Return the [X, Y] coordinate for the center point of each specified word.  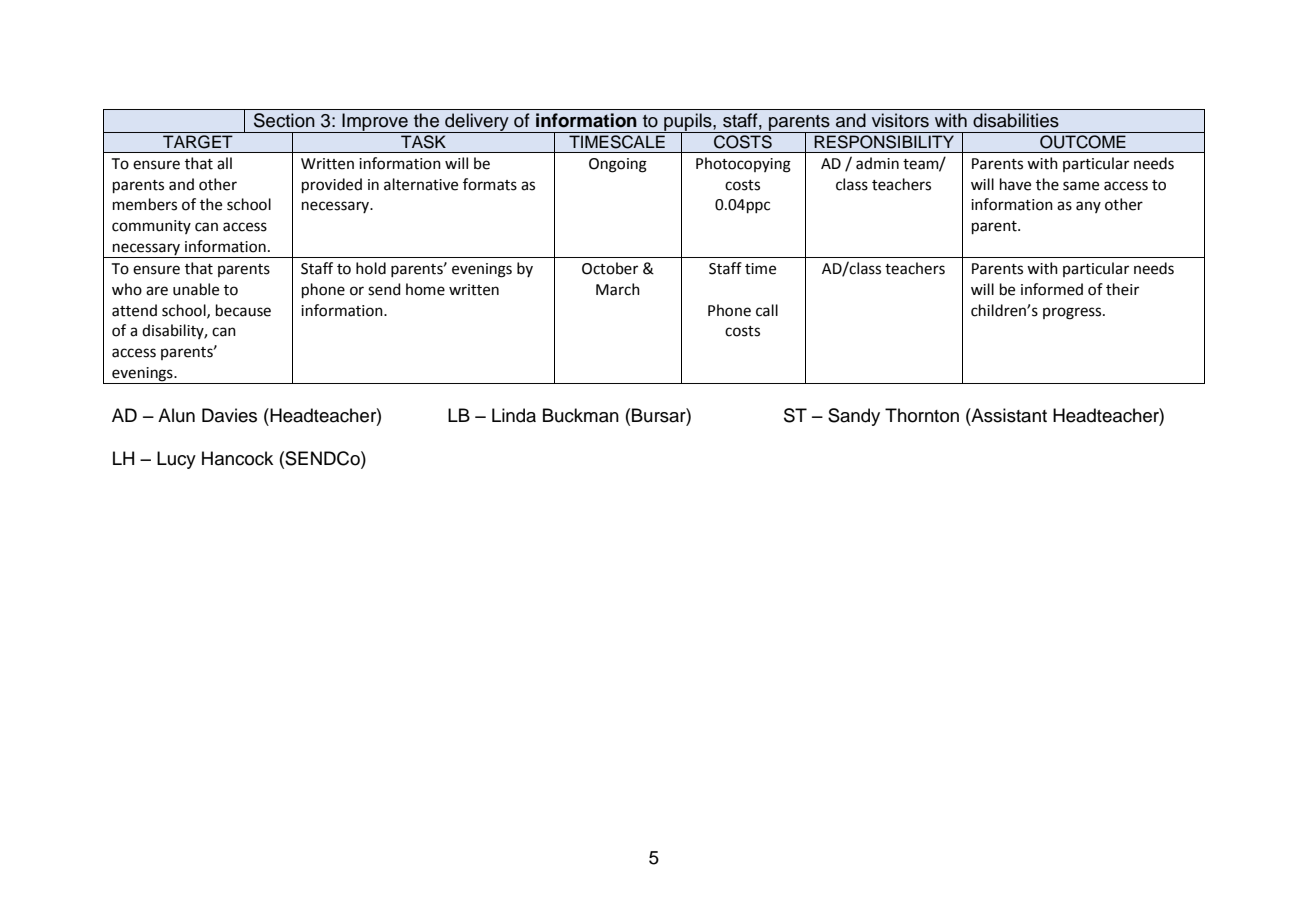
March [618, 289]
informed [1052, 289]
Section [284, 120]
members [145, 204]
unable [196, 289]
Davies [229, 415]
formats [490, 184]
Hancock [237, 458]
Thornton [922, 415]
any [1088, 207]
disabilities [1016, 120]
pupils [688, 123]
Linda [514, 415]
